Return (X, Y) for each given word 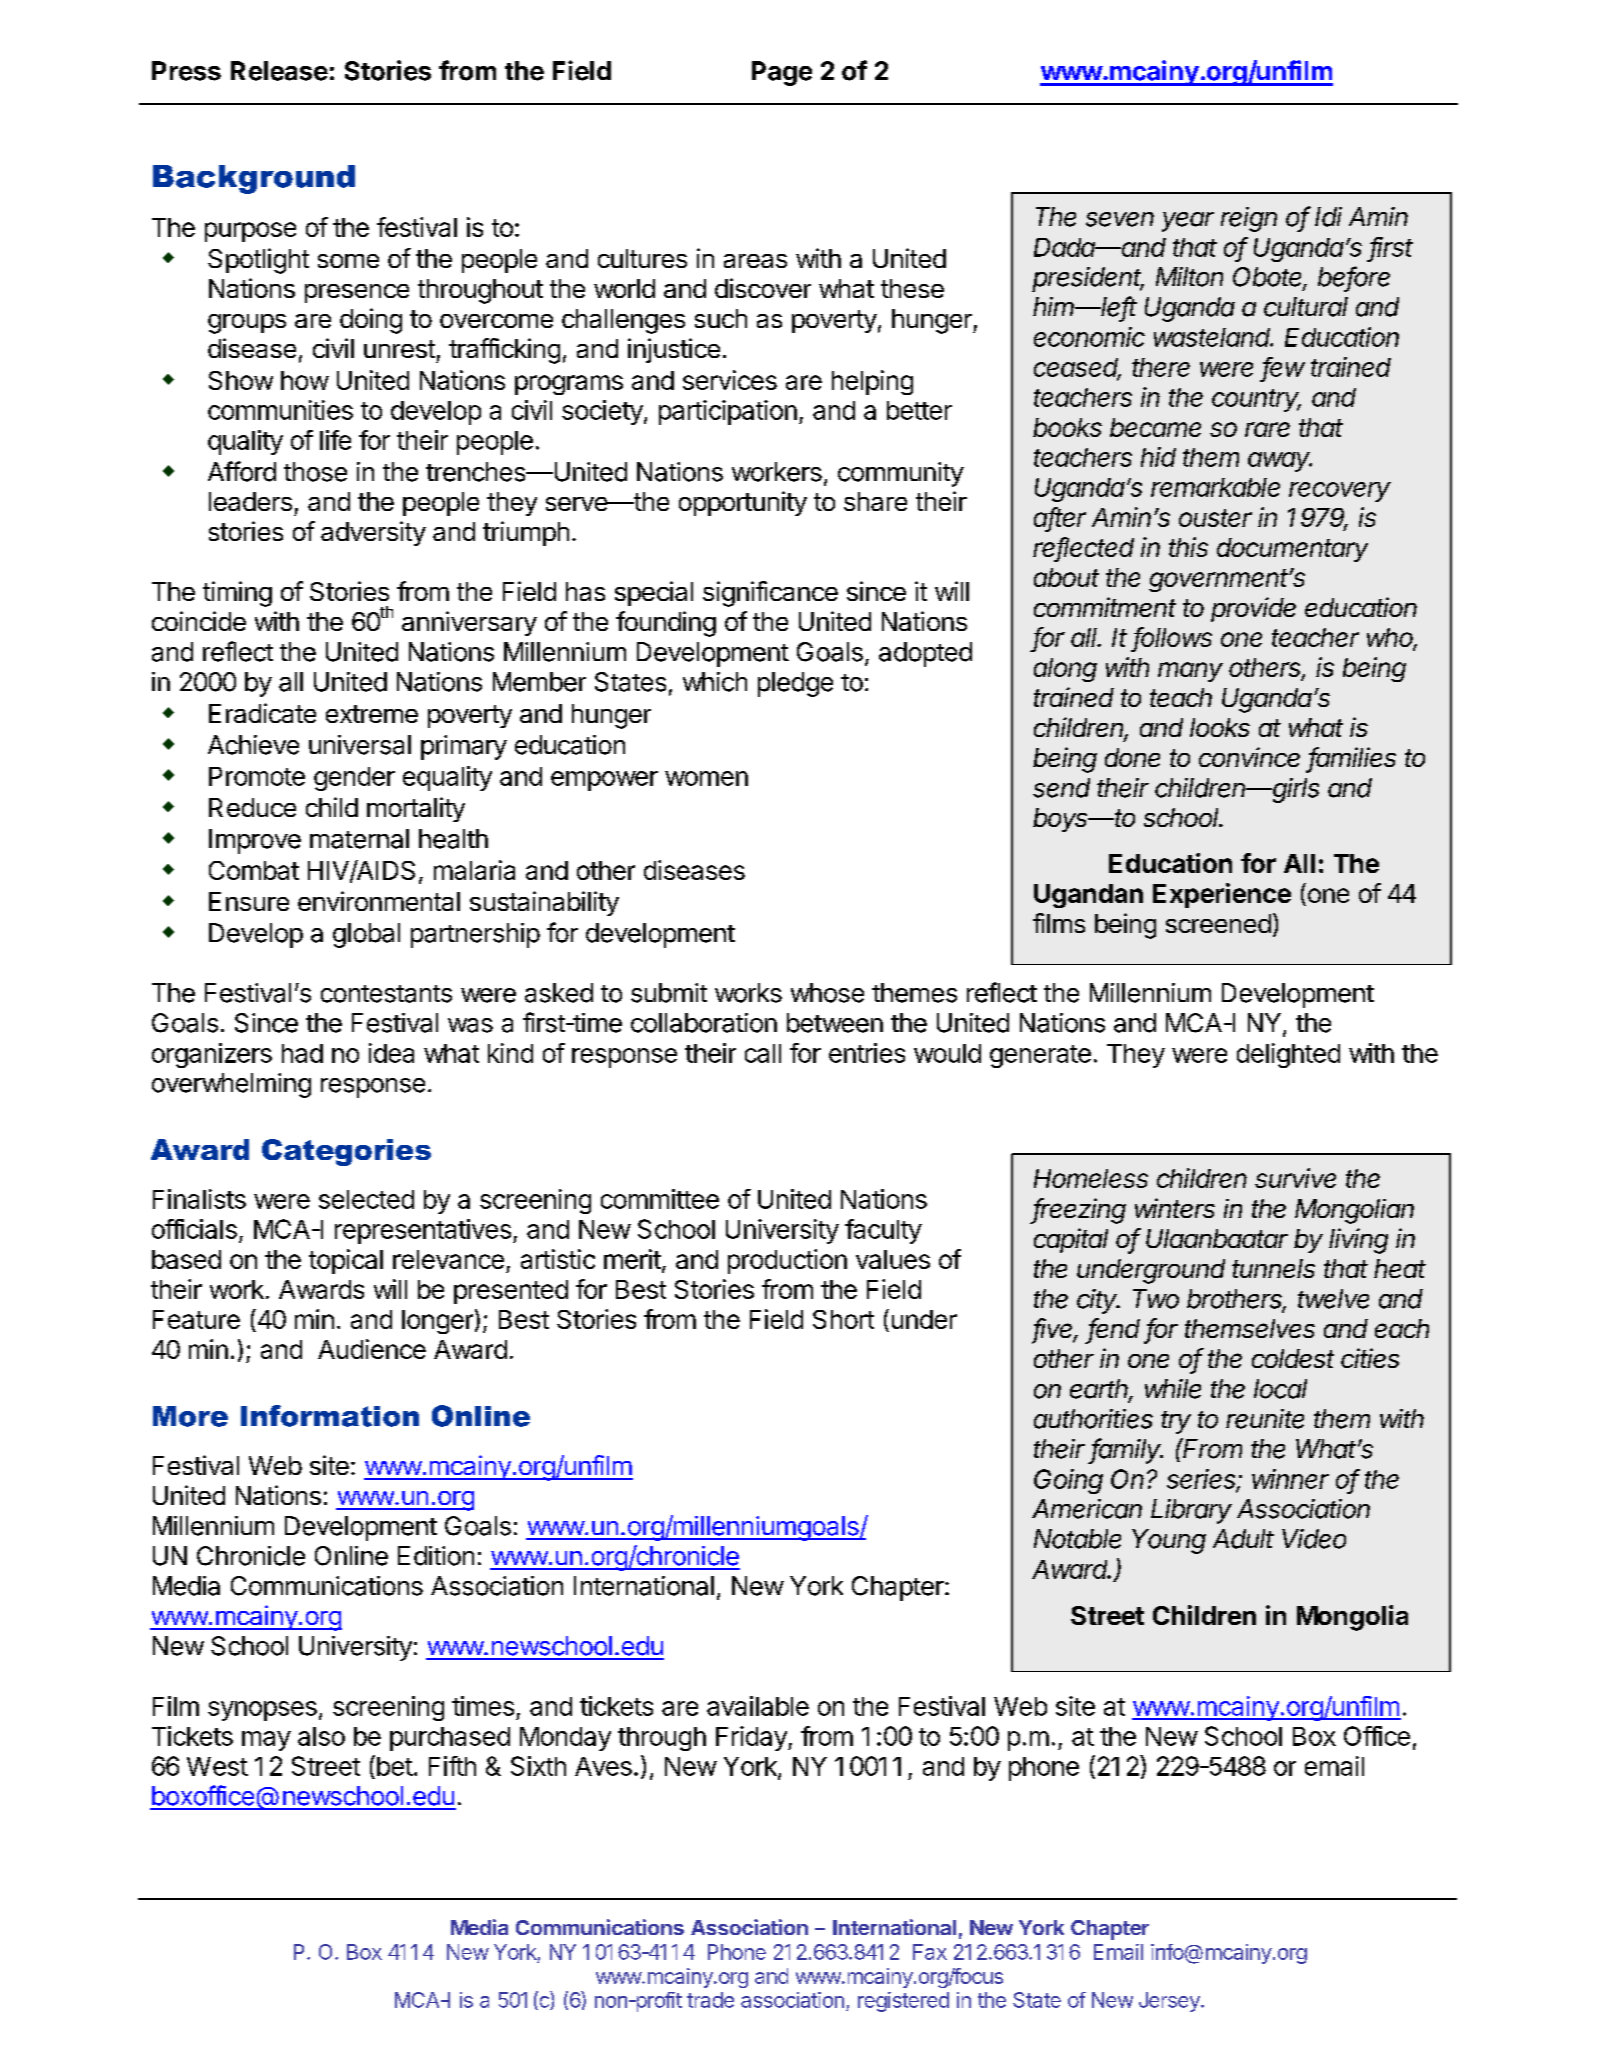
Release (279, 71)
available (758, 1706)
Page (782, 73)
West (217, 1766)
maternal (359, 839)
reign (1249, 219)
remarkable (1215, 487)
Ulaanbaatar (1217, 1238)
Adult (1243, 1539)
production (787, 1261)
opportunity (743, 503)
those (315, 472)
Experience (1222, 895)
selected (366, 1199)
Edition (436, 1556)
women (706, 778)
